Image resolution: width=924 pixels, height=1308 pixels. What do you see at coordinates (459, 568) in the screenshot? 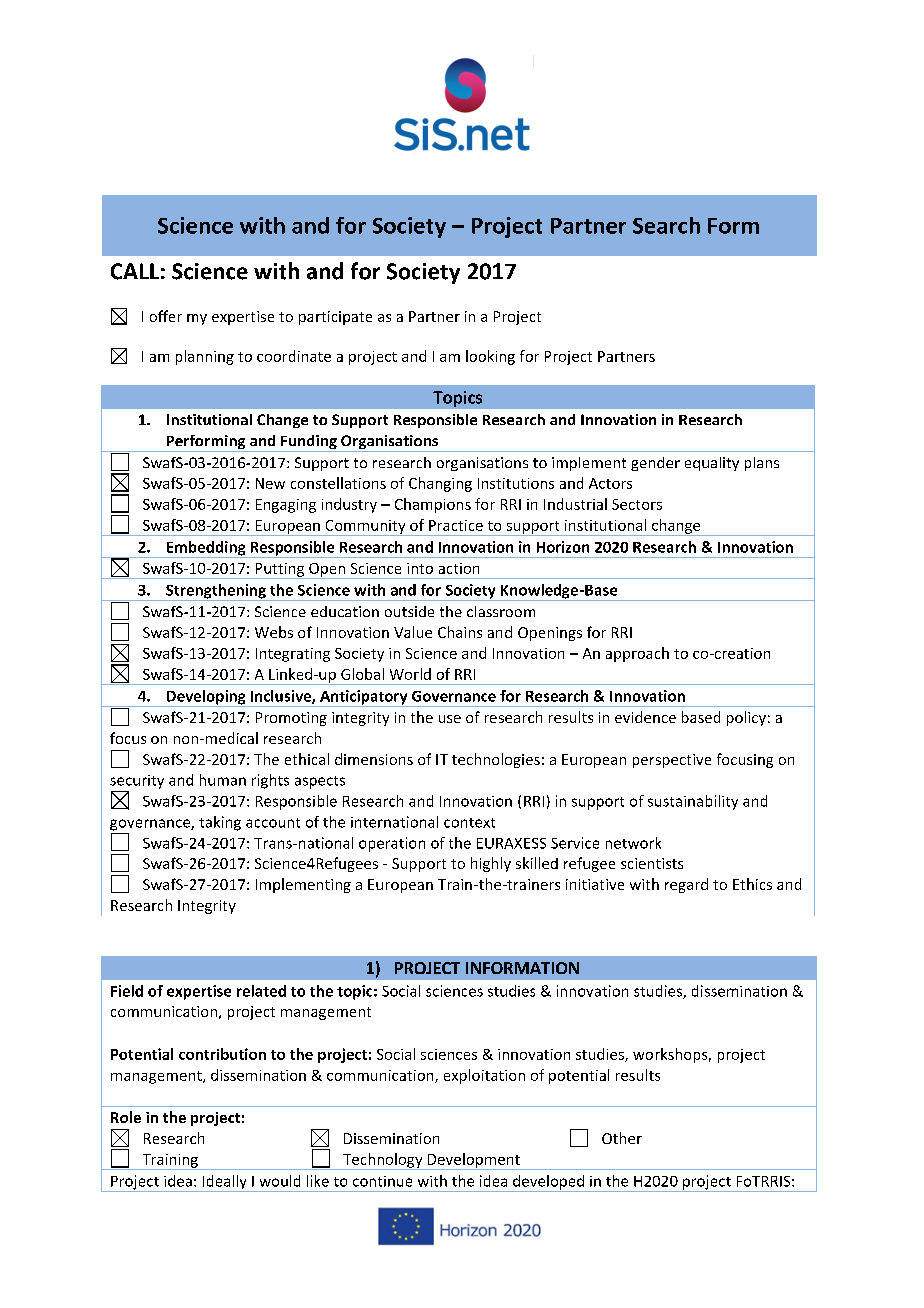
I see `action` at bounding box center [459, 568].
